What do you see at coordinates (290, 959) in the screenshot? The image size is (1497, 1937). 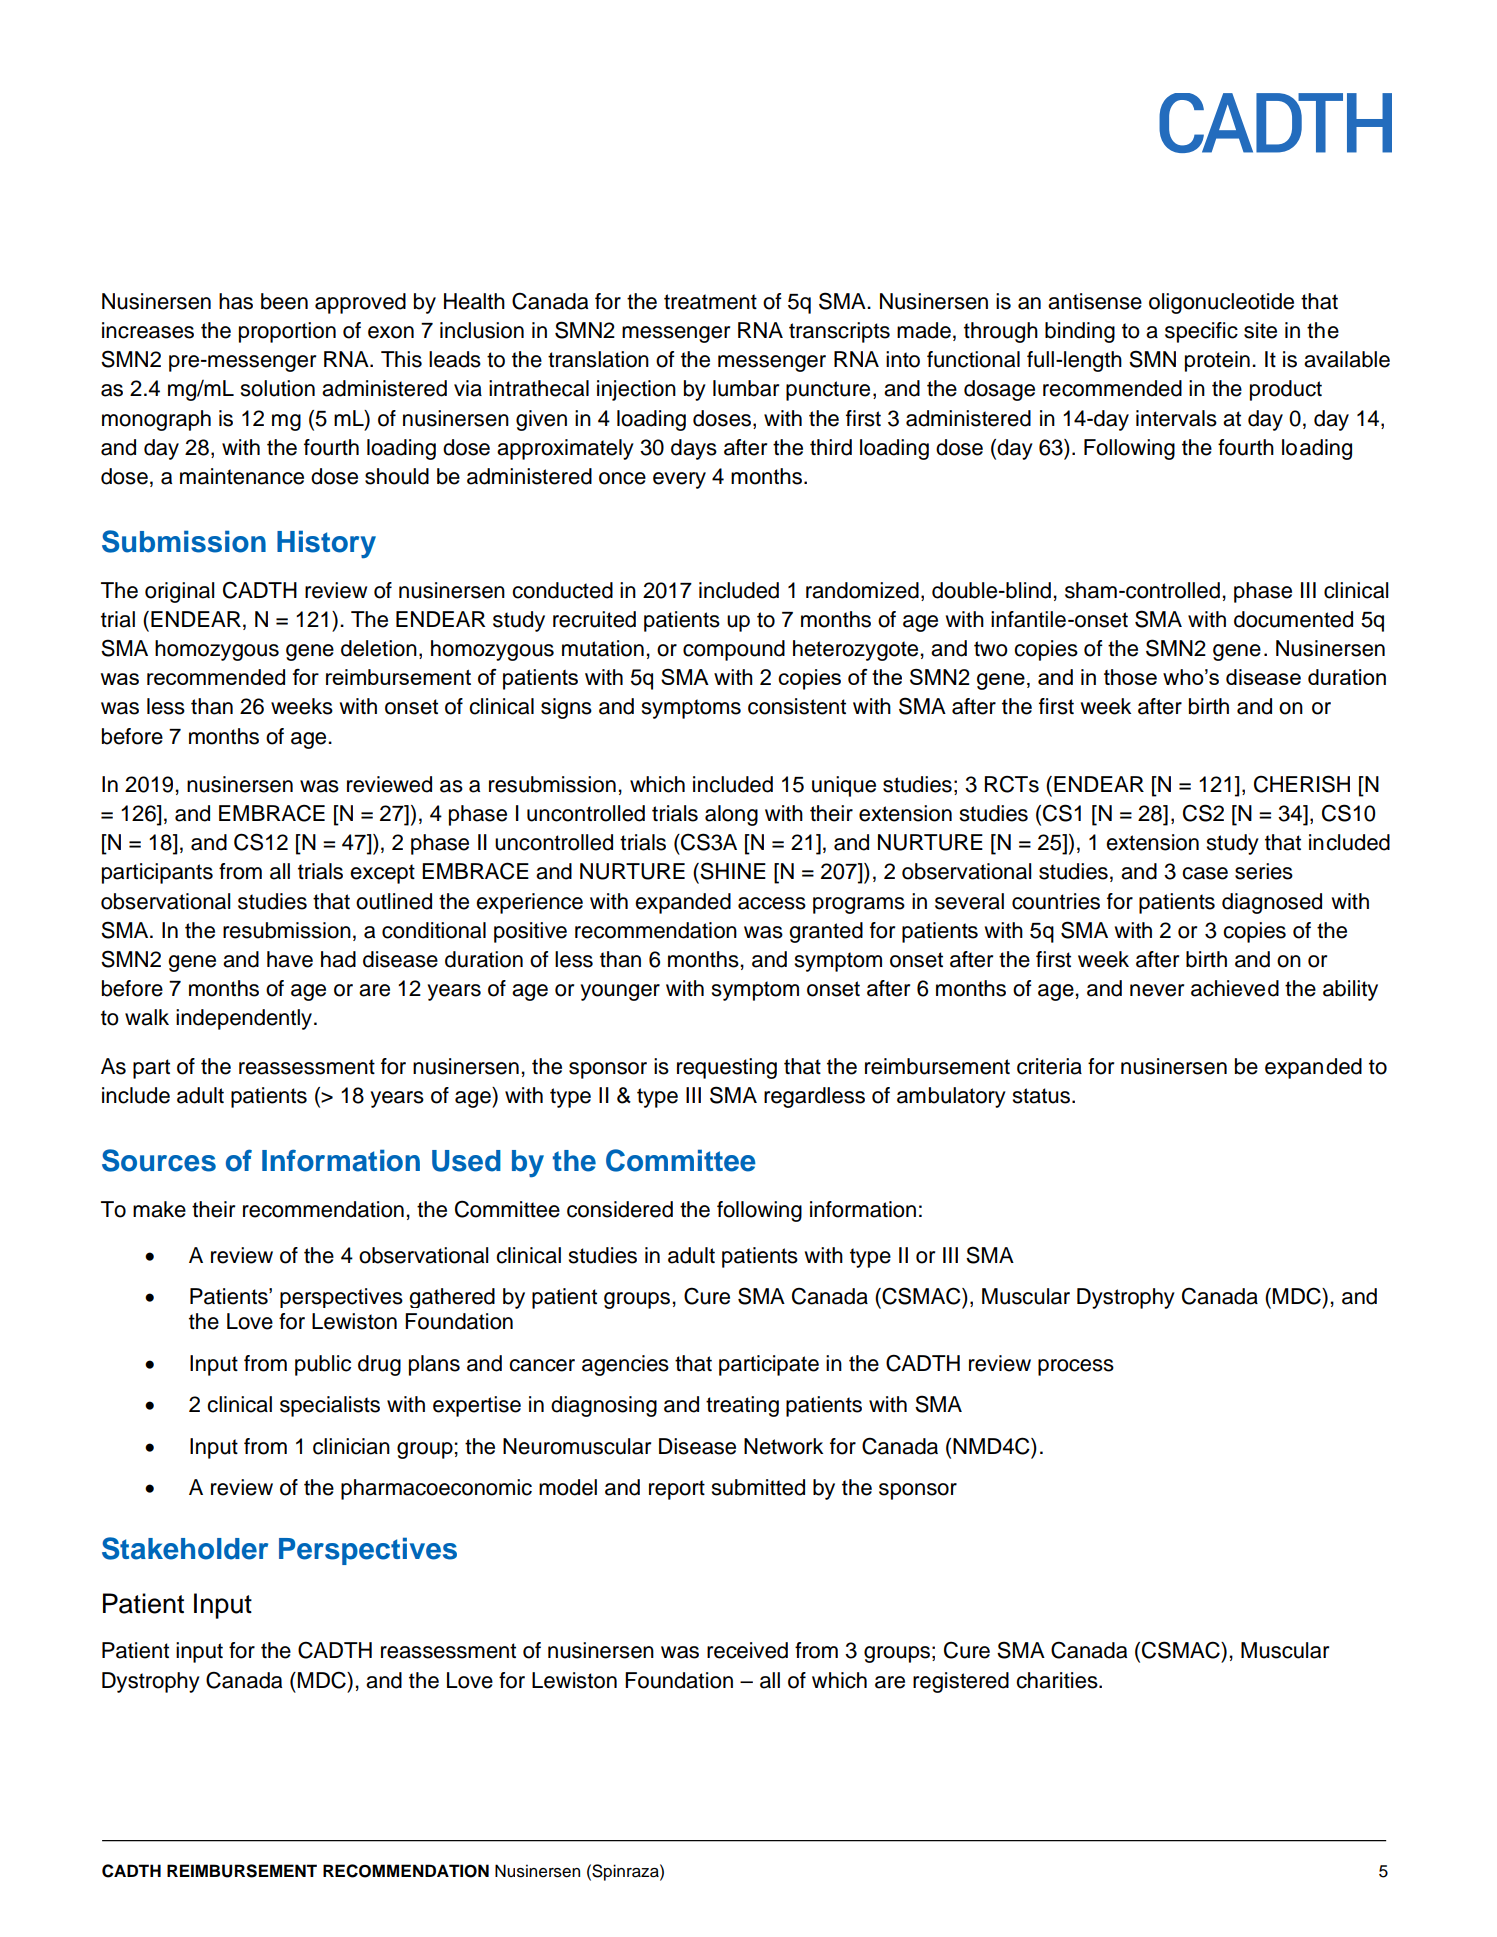 I see `have` at bounding box center [290, 959].
